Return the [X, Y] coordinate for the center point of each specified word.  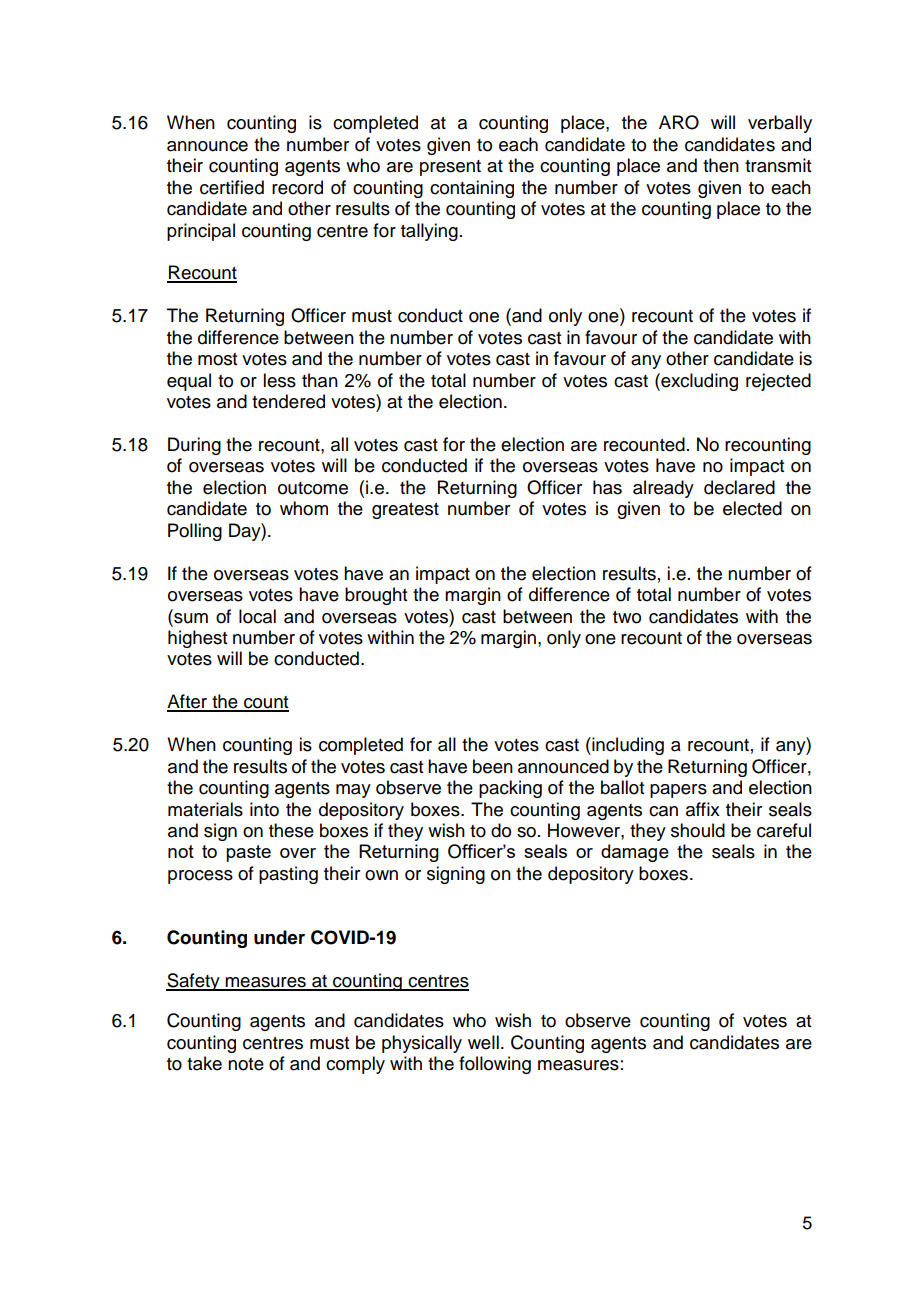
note [246, 1064]
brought [376, 596]
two [627, 617]
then [721, 165]
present [450, 168]
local [257, 616]
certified [232, 187]
